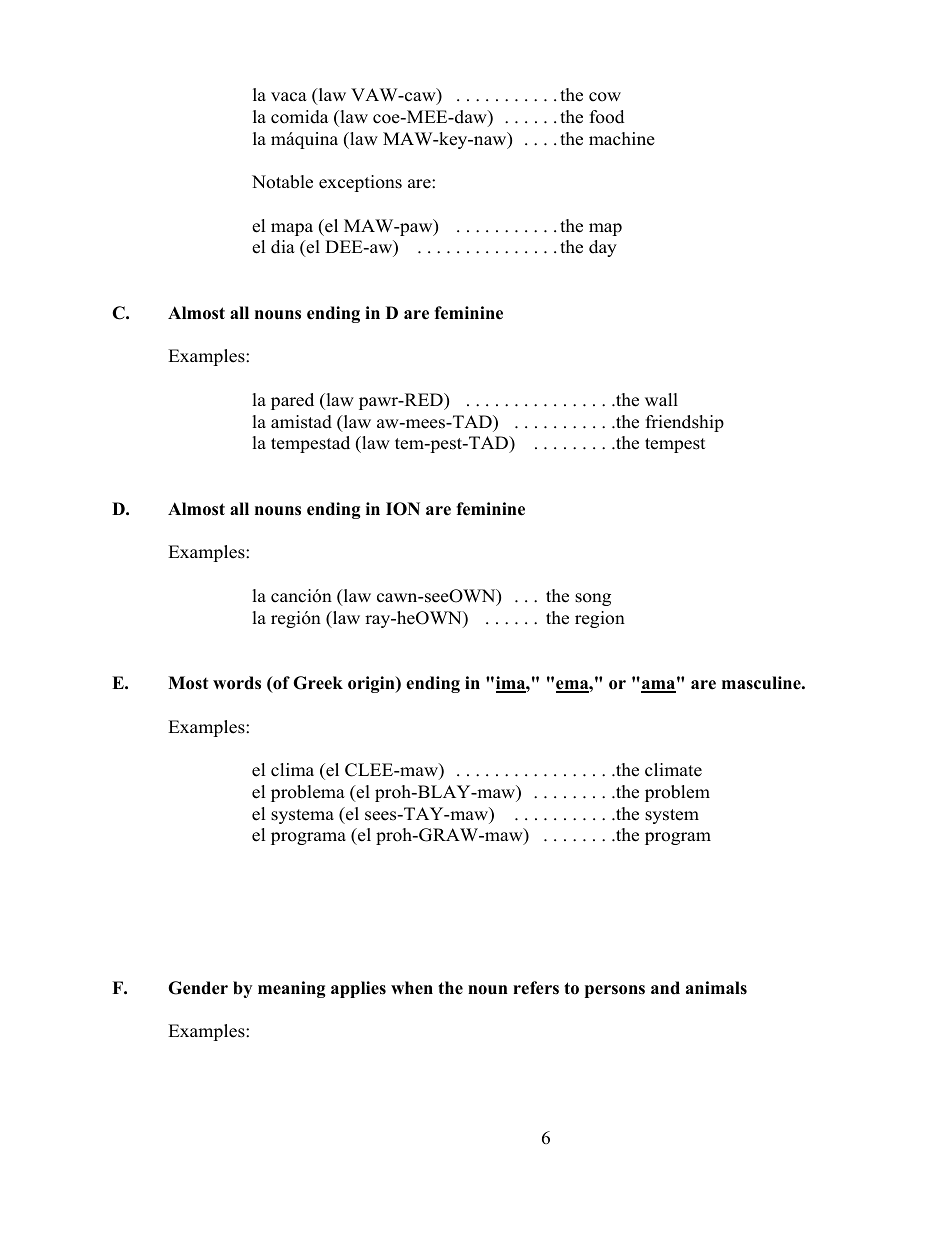 Image resolution: width=952 pixels, height=1233 pixels. Describe the element at coordinates (289, 97) in the screenshot. I see `vaca` at that location.
